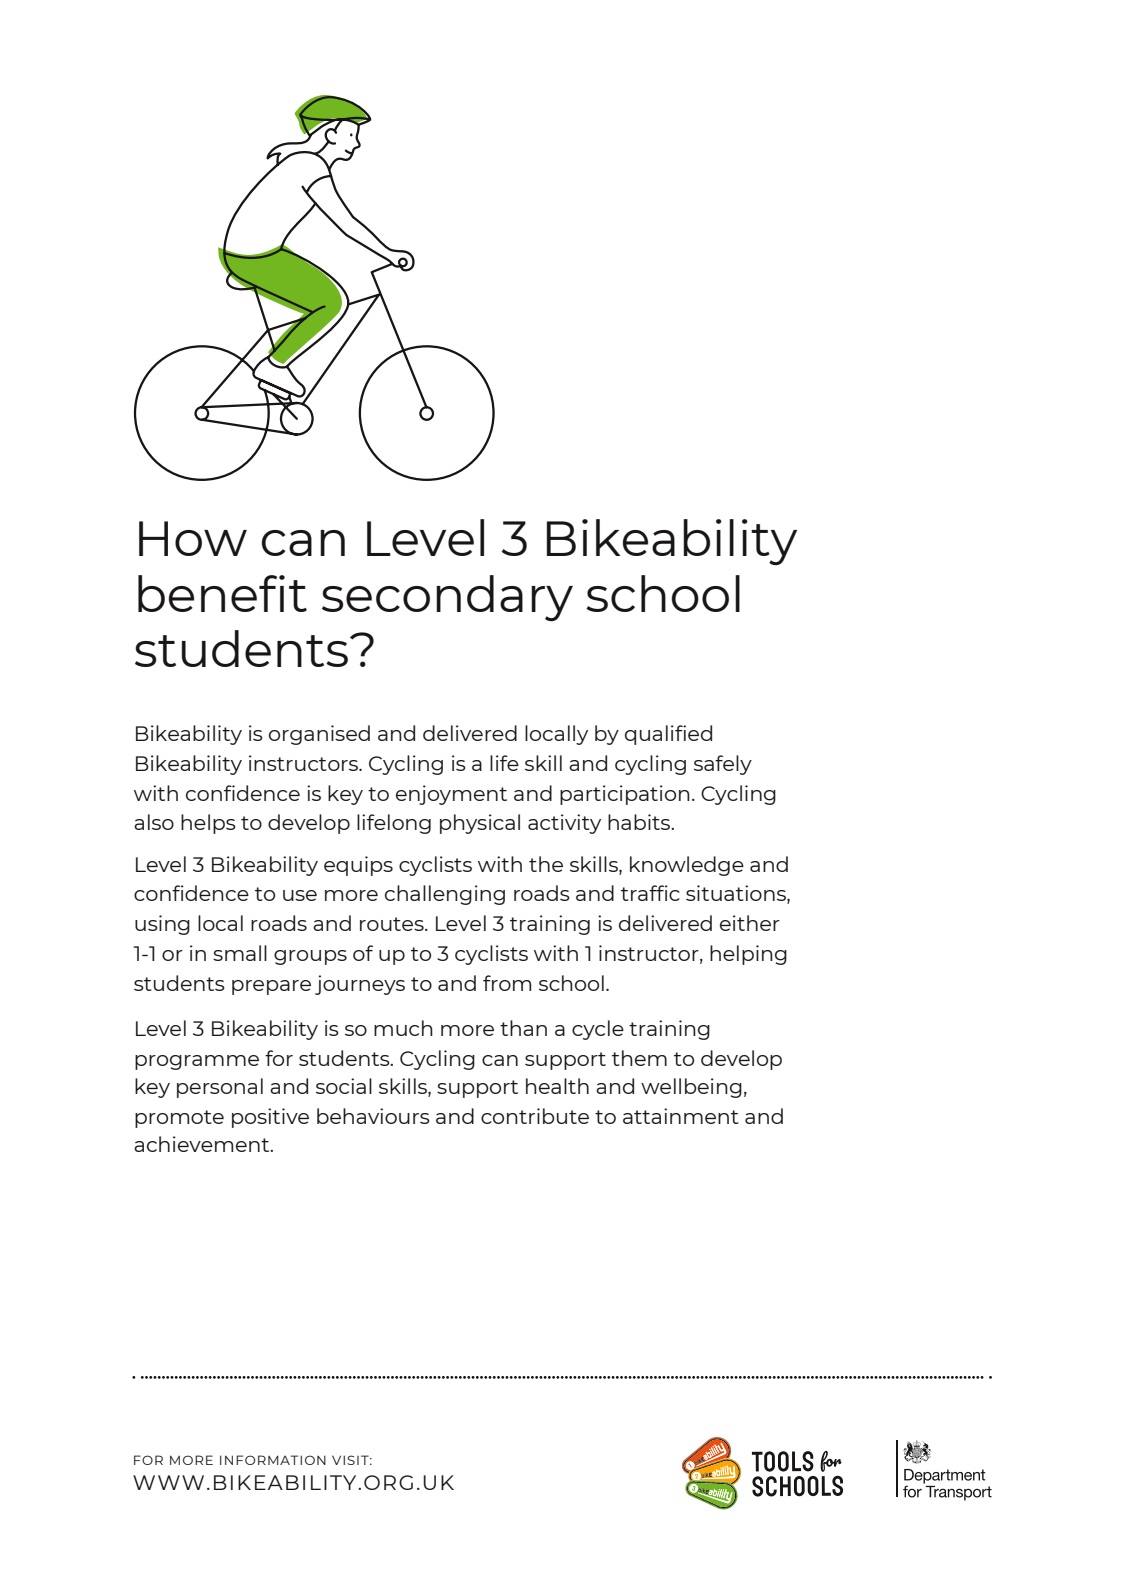 This screenshot has height=1590, width=1124. Describe the element at coordinates (681, 1116) in the screenshot. I see `attainment` at that location.
